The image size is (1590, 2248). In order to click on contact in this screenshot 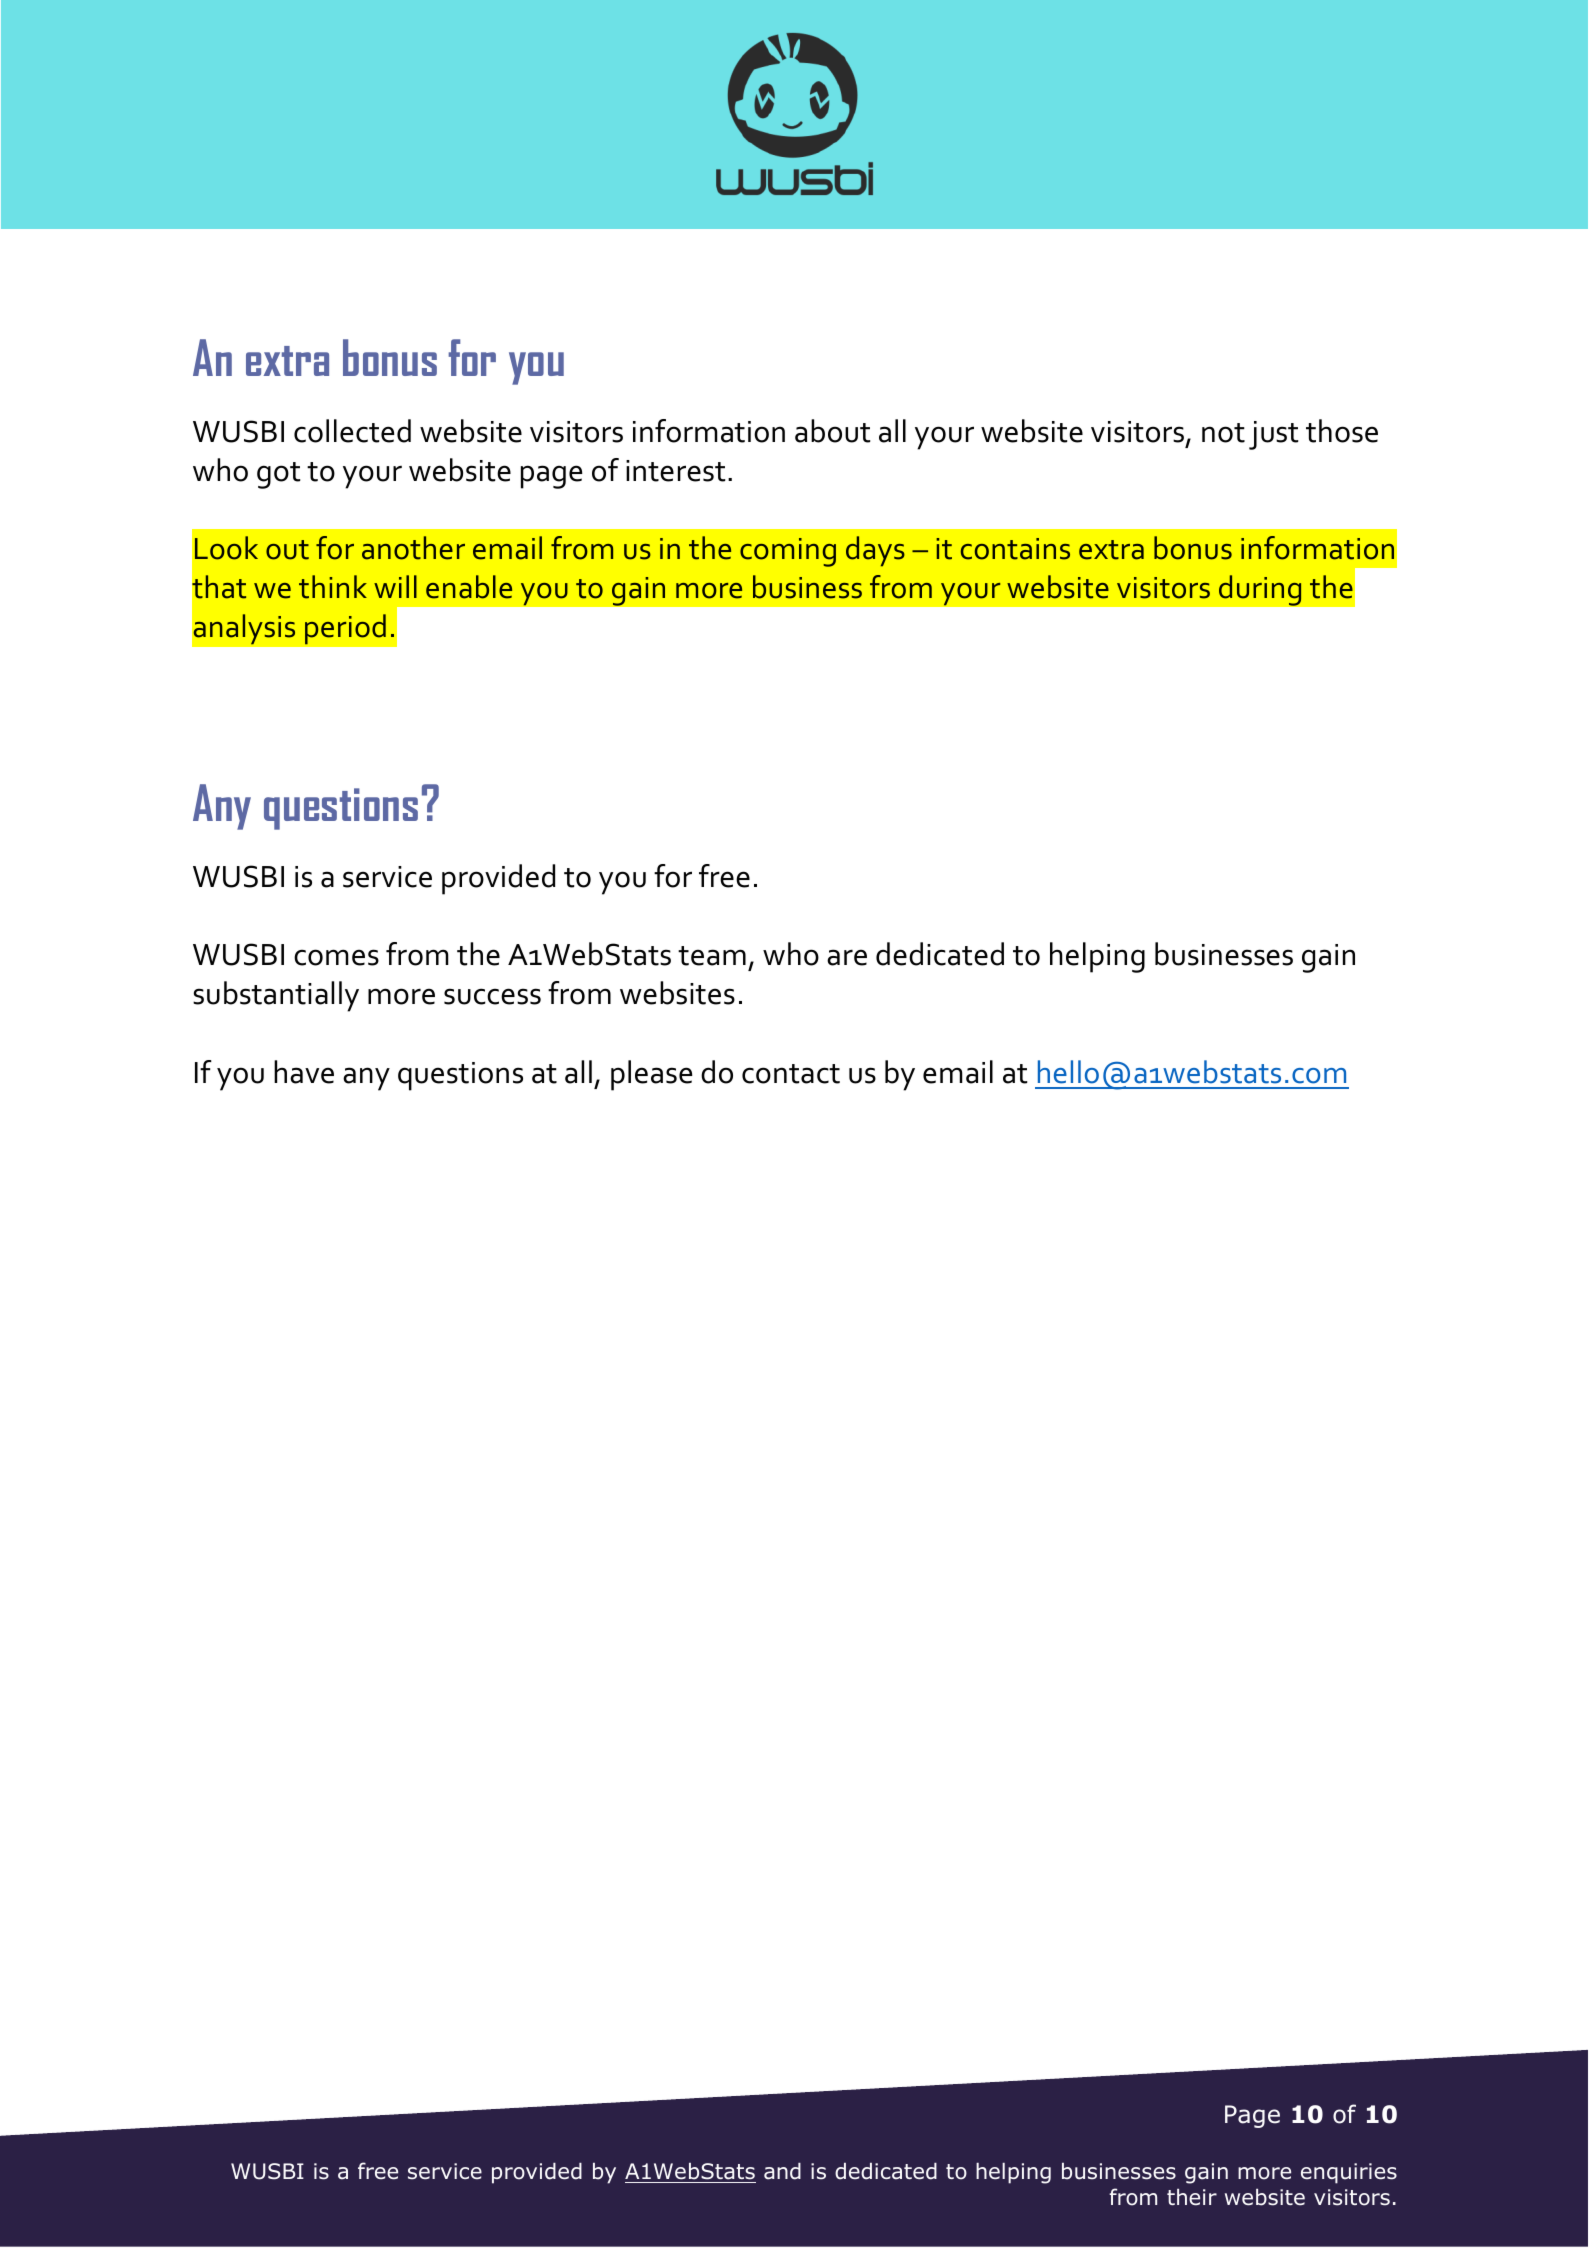, I will do `click(791, 1074)`.
